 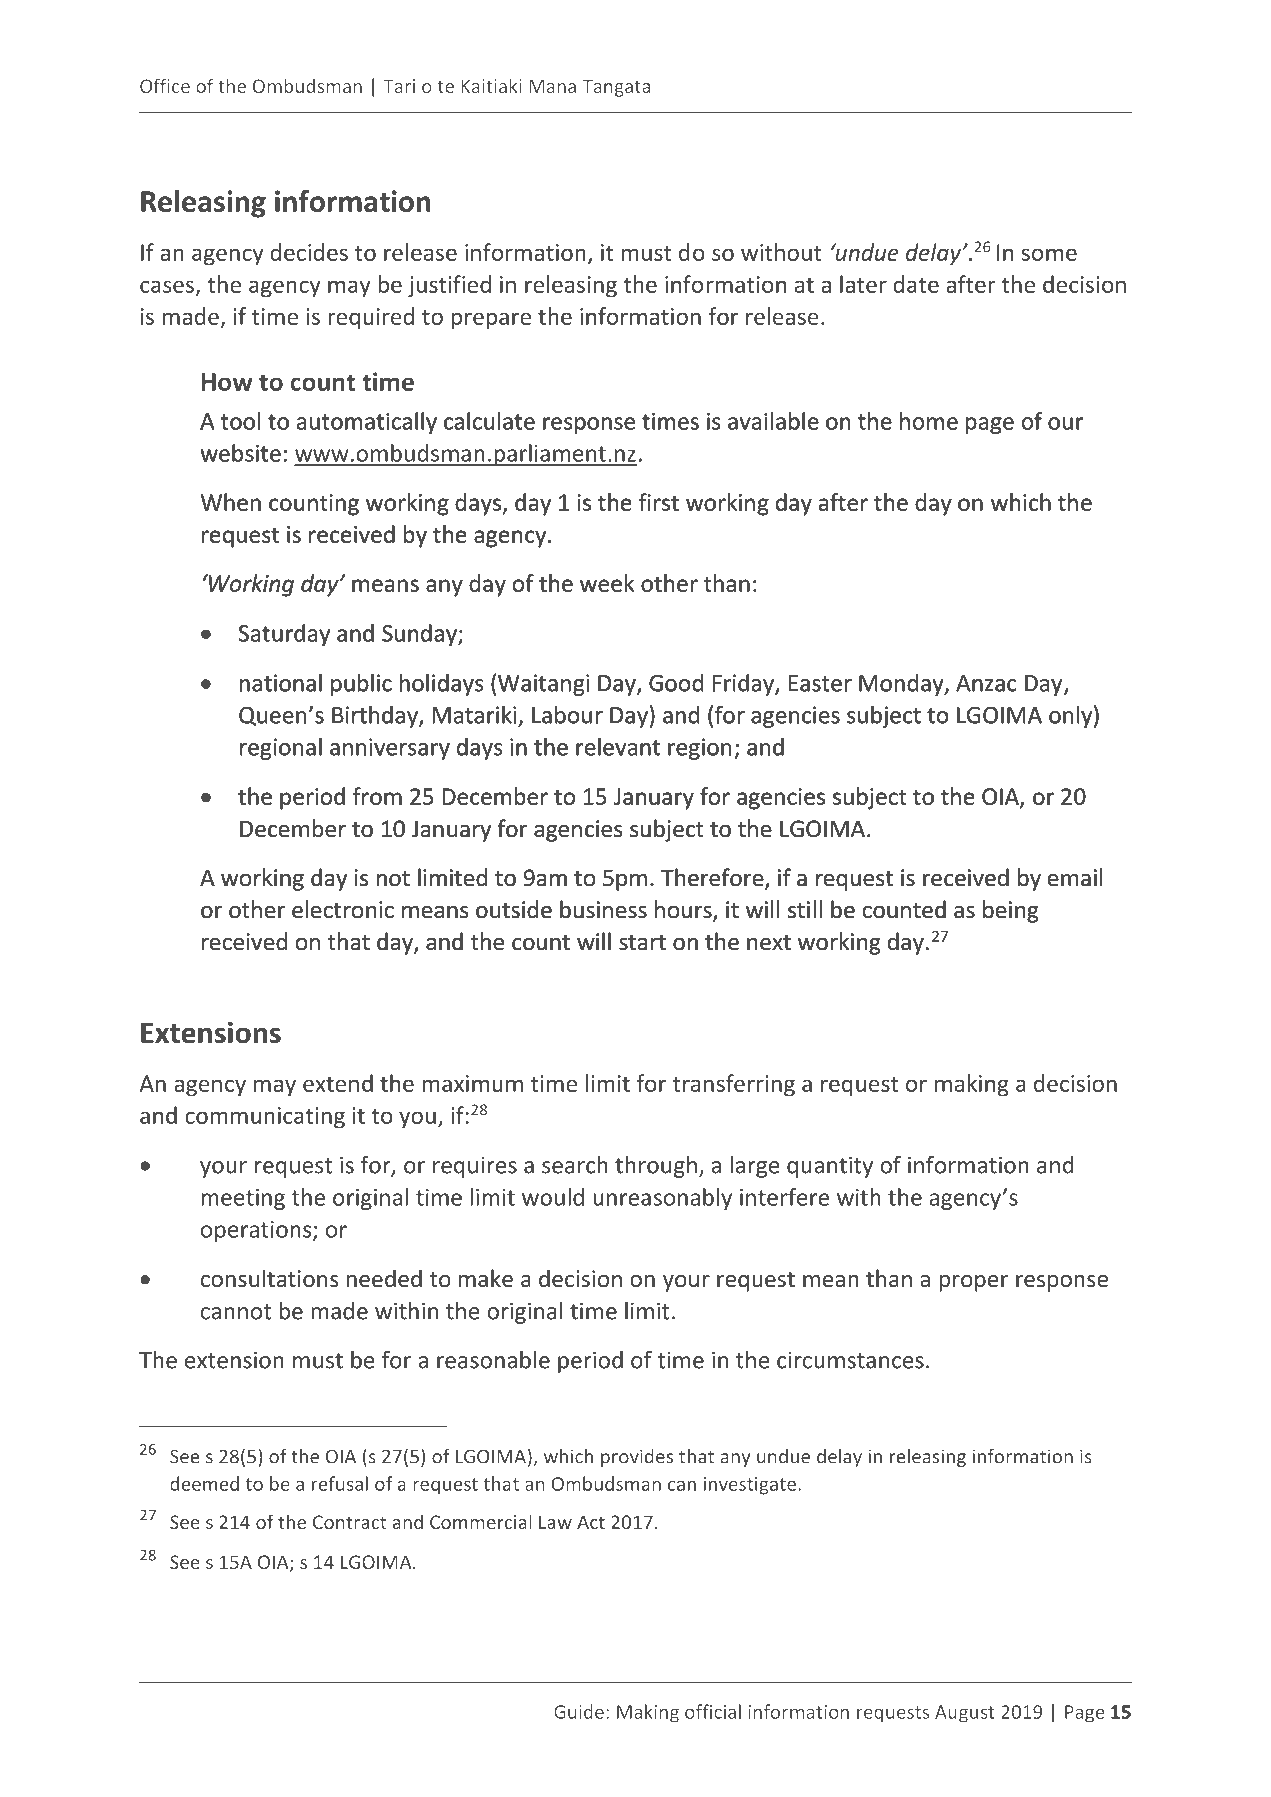 What do you see at coordinates (662, 1199) in the screenshot?
I see `unreasonably` at bounding box center [662, 1199].
